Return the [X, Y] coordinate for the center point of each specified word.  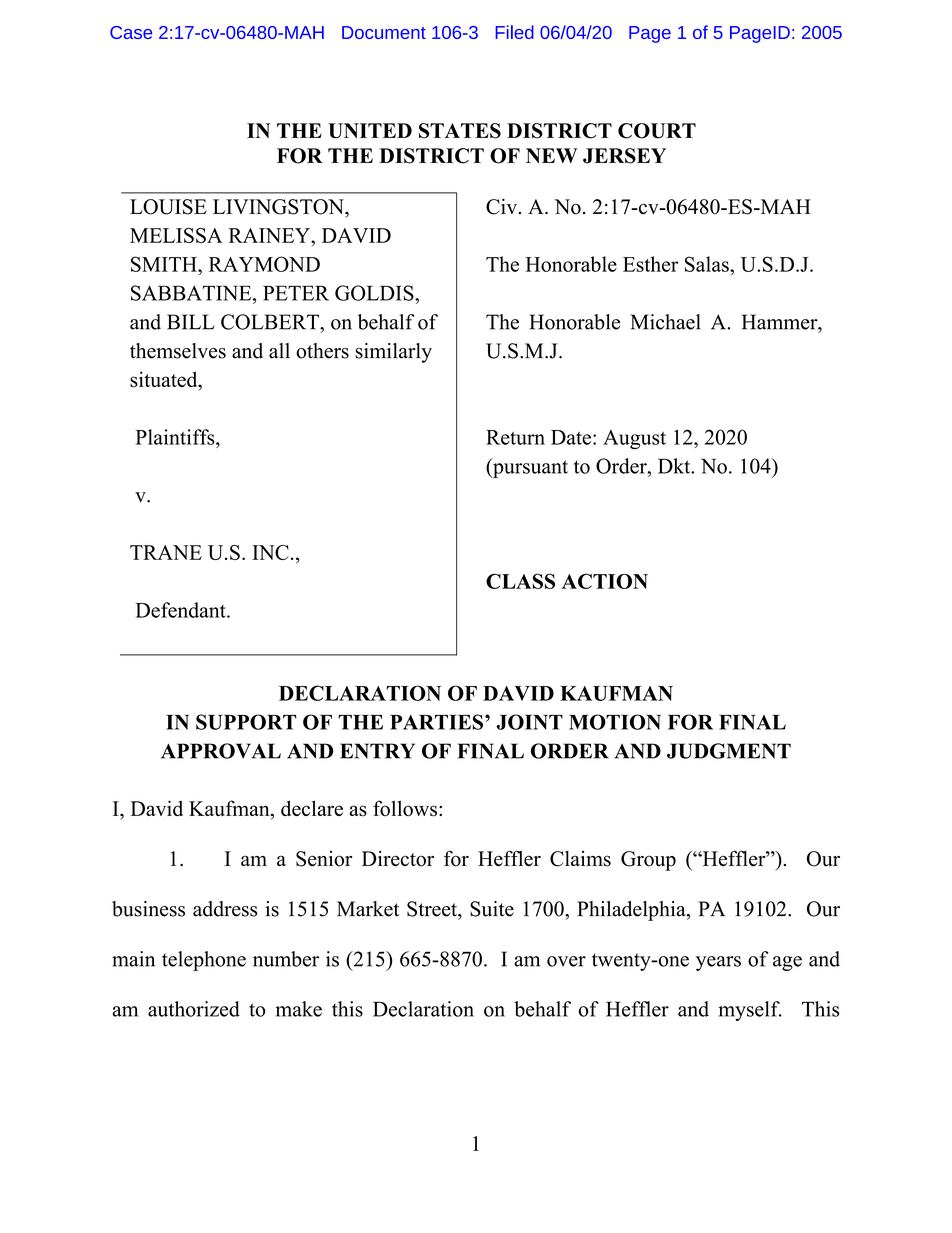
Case [131, 32]
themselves [178, 351]
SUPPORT [246, 722]
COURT [657, 131]
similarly [393, 353]
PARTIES [436, 722]
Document [384, 32]
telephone [204, 961]
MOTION [615, 722]
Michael [666, 322]
